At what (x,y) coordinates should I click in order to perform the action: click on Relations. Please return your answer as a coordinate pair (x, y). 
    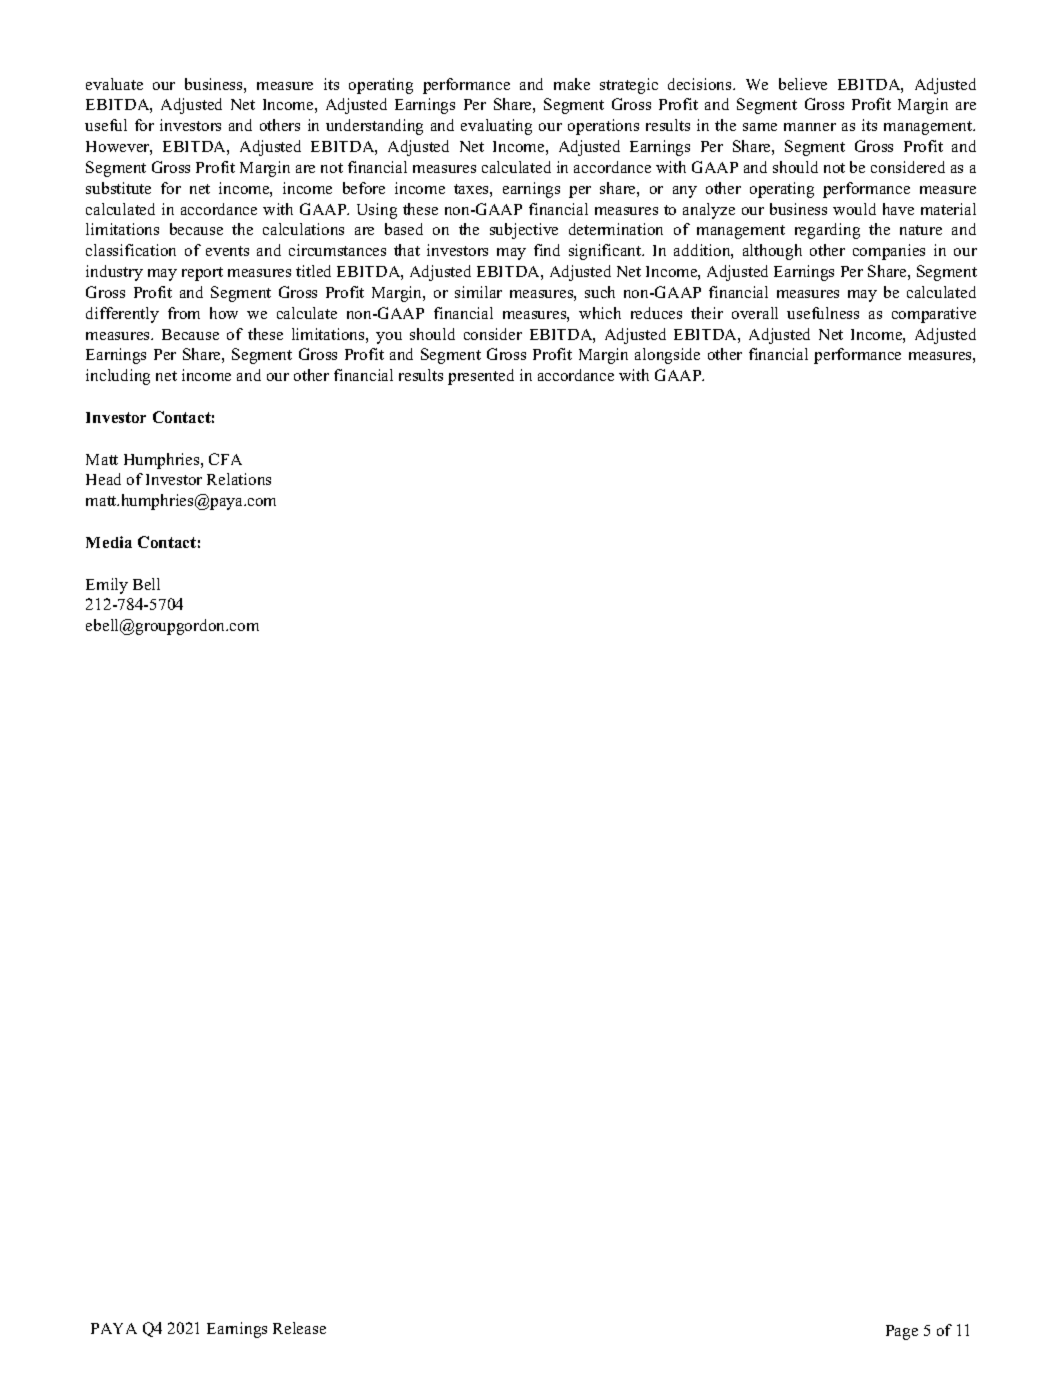
    Looking at the image, I should click on (239, 479).
